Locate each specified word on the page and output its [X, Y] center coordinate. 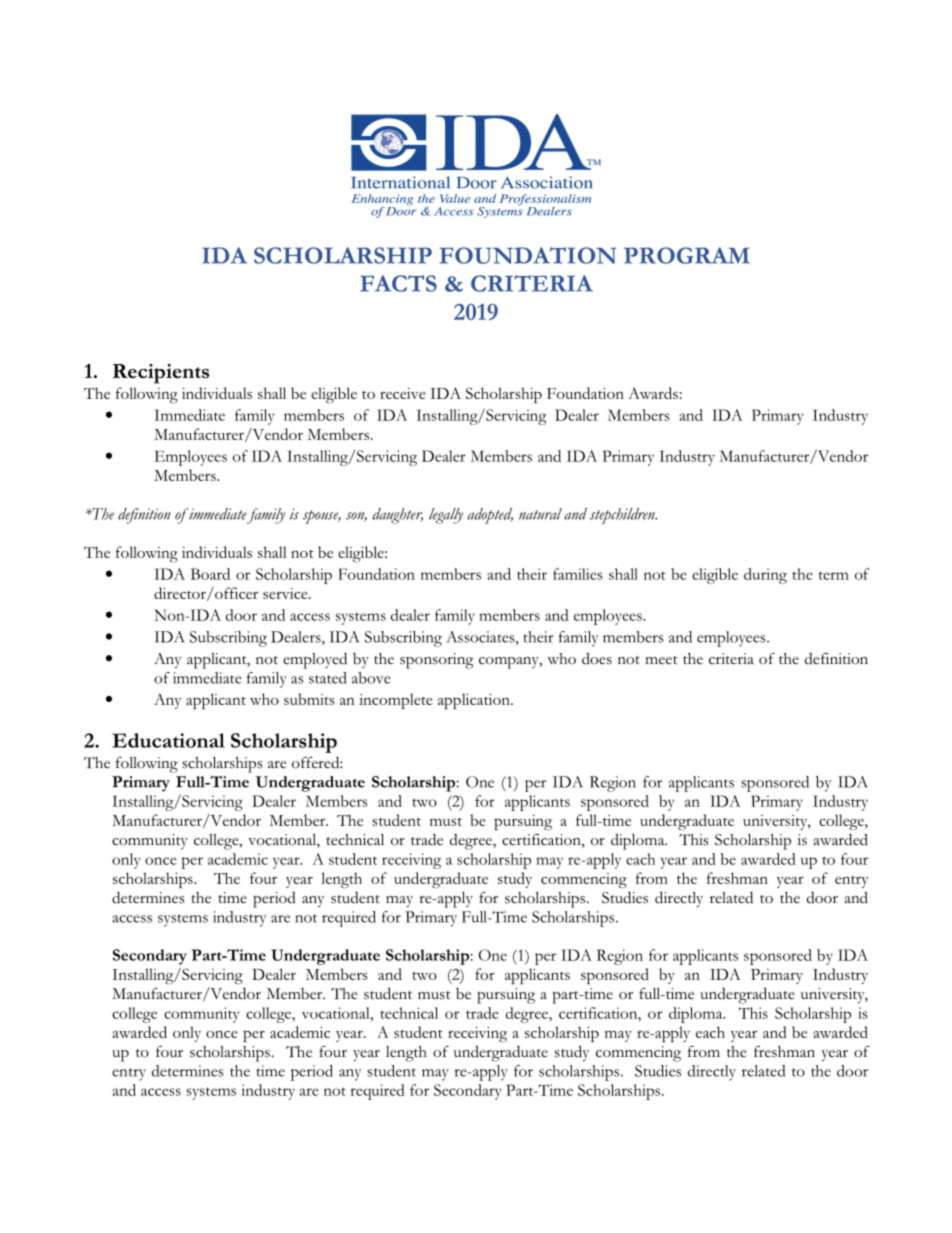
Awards [653, 393]
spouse [322, 517]
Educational [168, 740]
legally [446, 516]
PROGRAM [687, 255]
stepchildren [623, 516]
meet [661, 660]
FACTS [398, 283]
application [475, 701]
